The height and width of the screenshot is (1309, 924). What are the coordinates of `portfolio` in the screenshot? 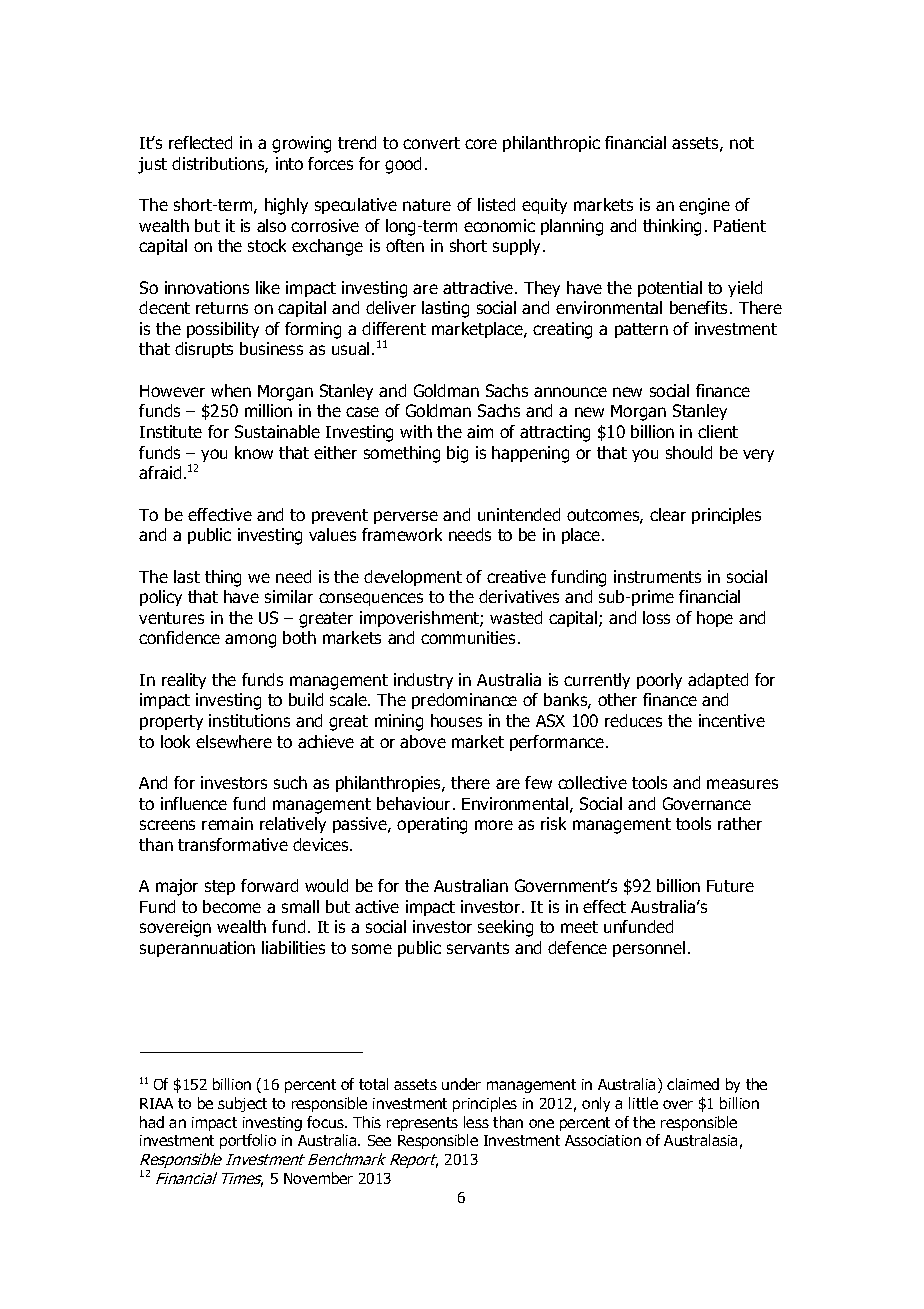 It's located at (248, 1141).
